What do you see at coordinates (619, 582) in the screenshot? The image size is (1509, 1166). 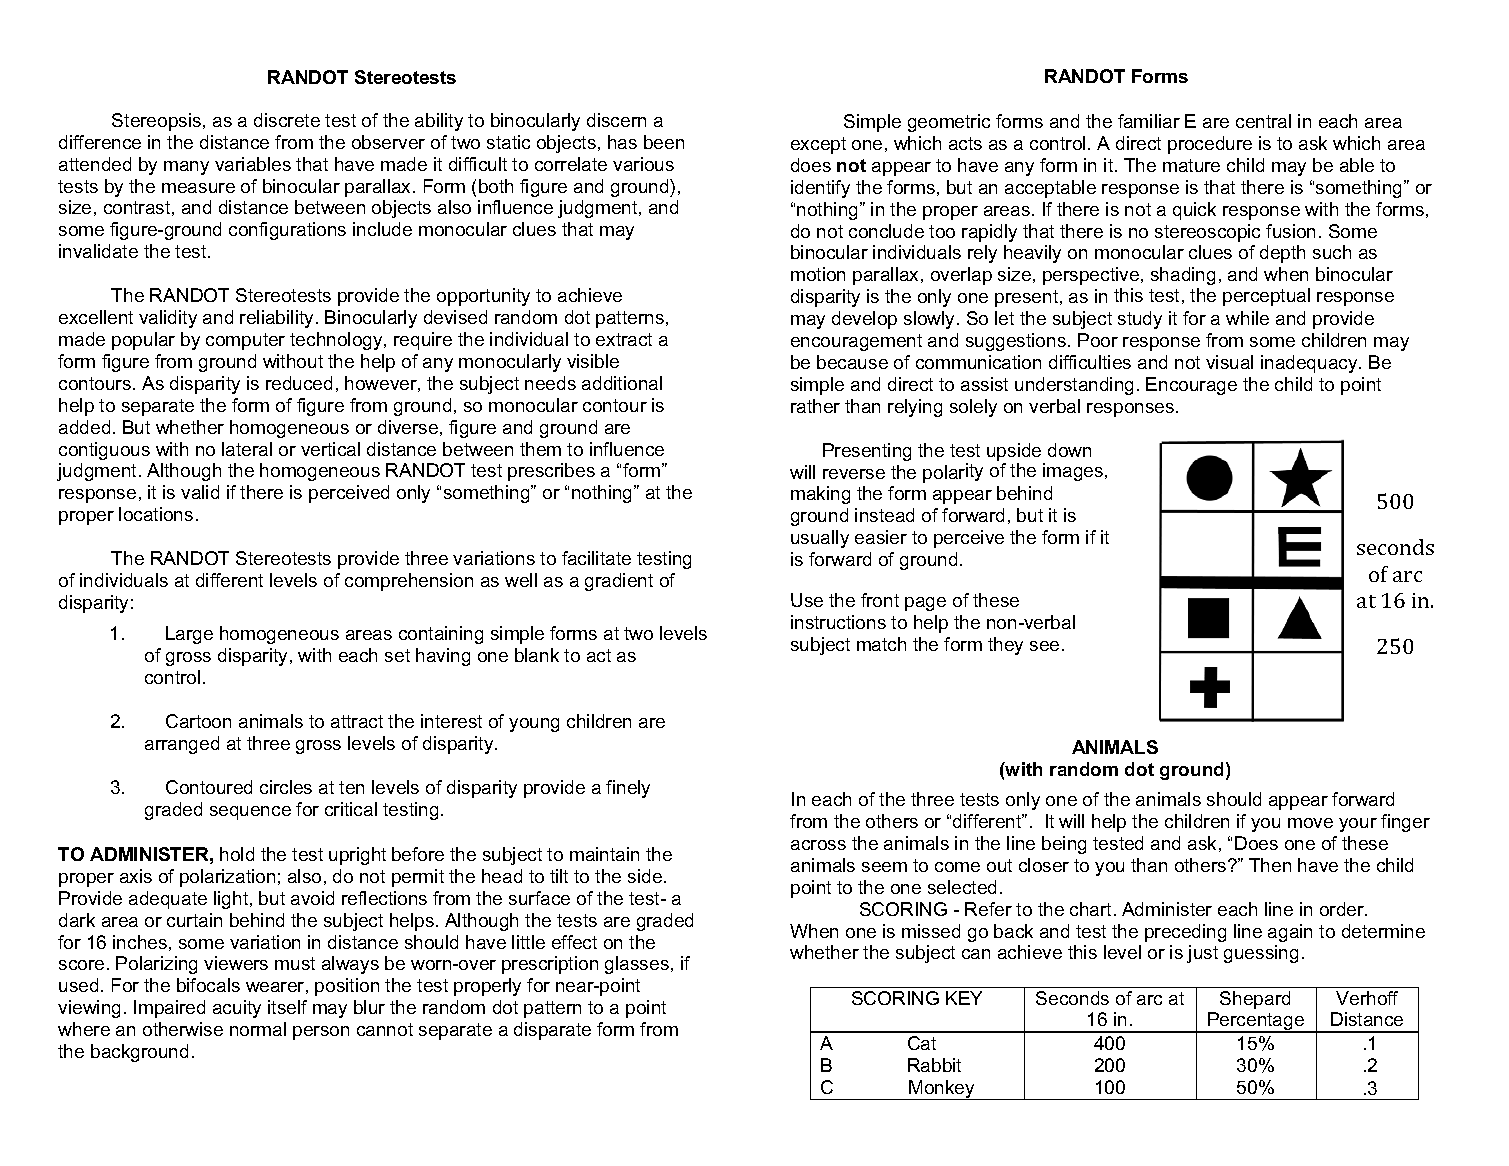 I see `gradient` at bounding box center [619, 582].
